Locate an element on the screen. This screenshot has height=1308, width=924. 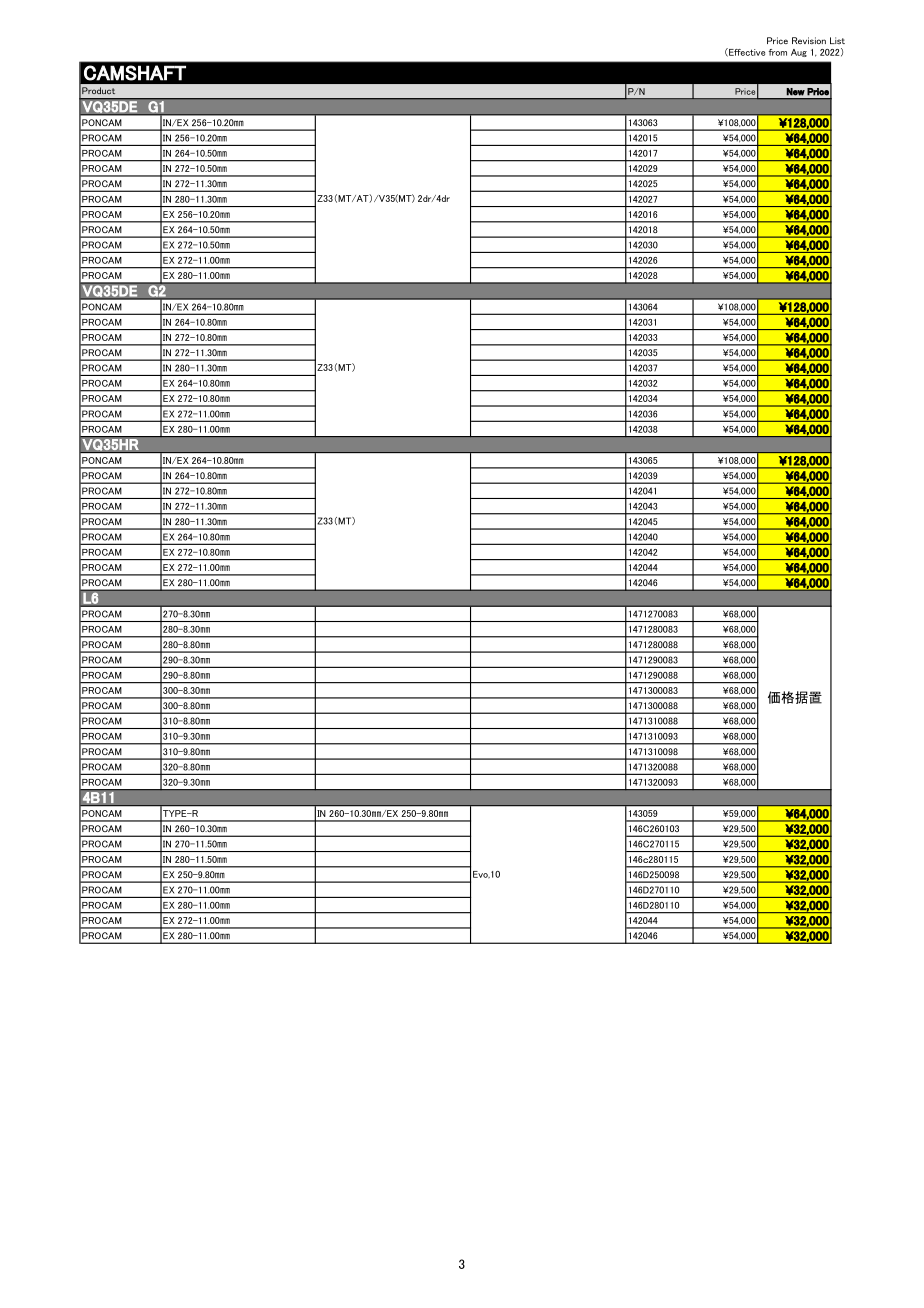
List is located at coordinates (837, 40).
